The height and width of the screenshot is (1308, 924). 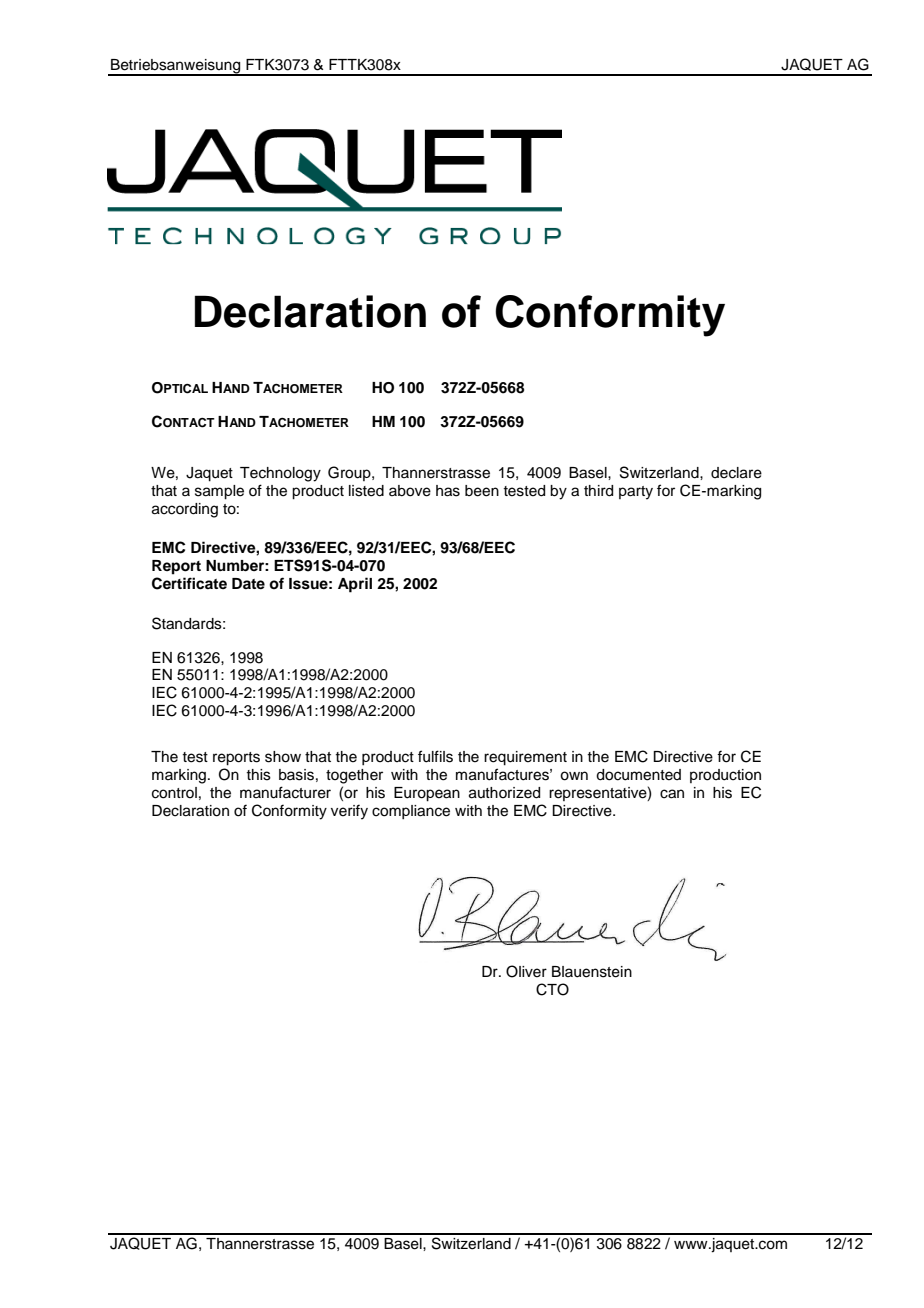 I want to click on compliance, so click(x=411, y=812).
